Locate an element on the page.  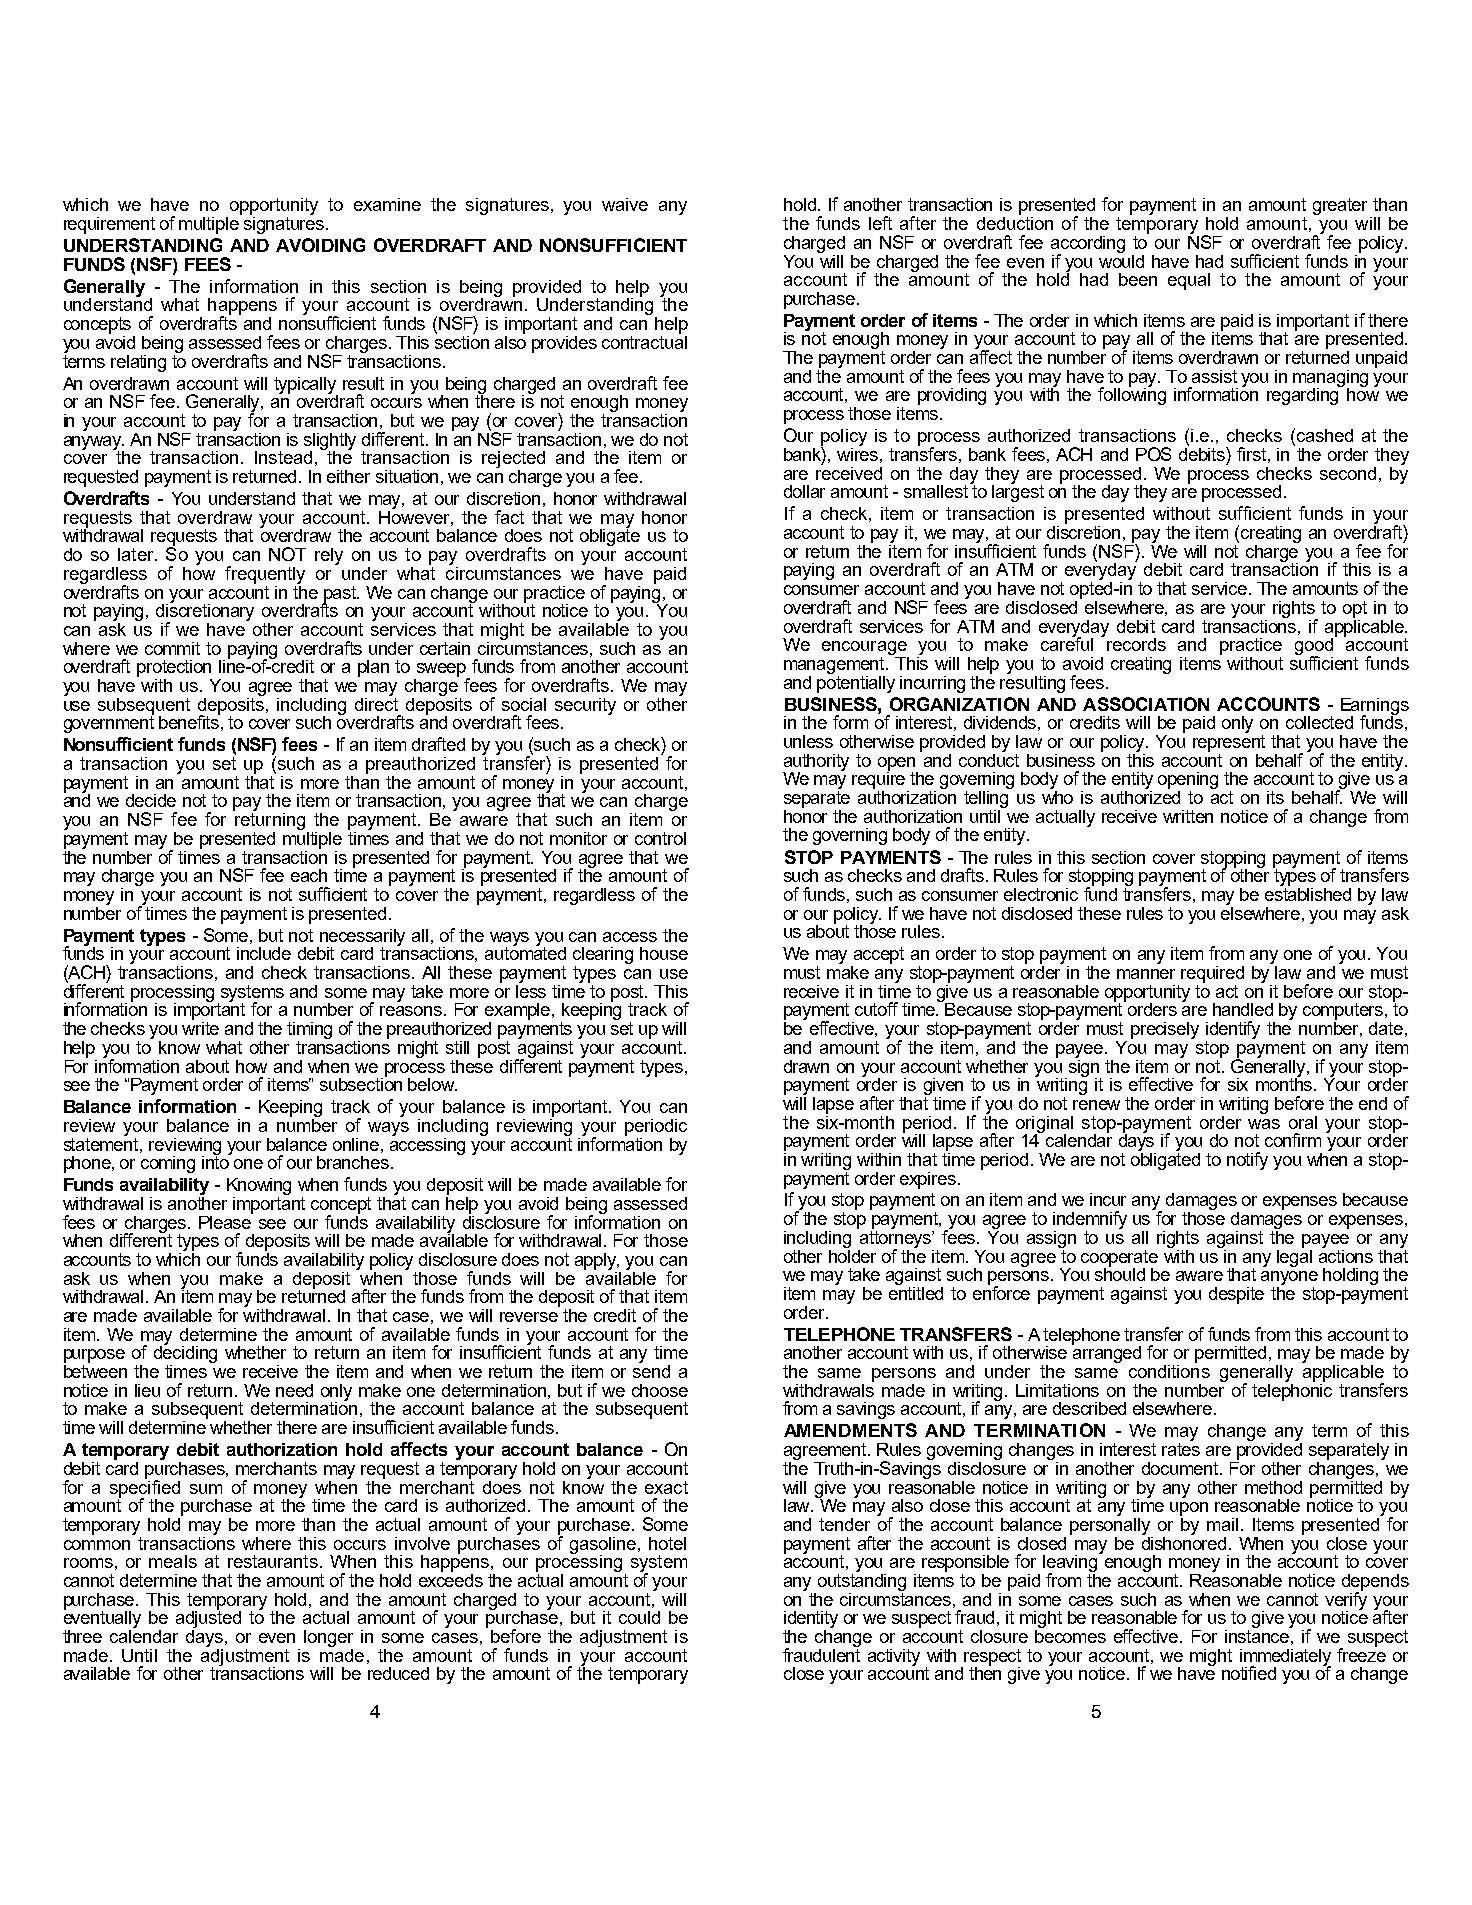
examine is located at coordinates (387, 204).
